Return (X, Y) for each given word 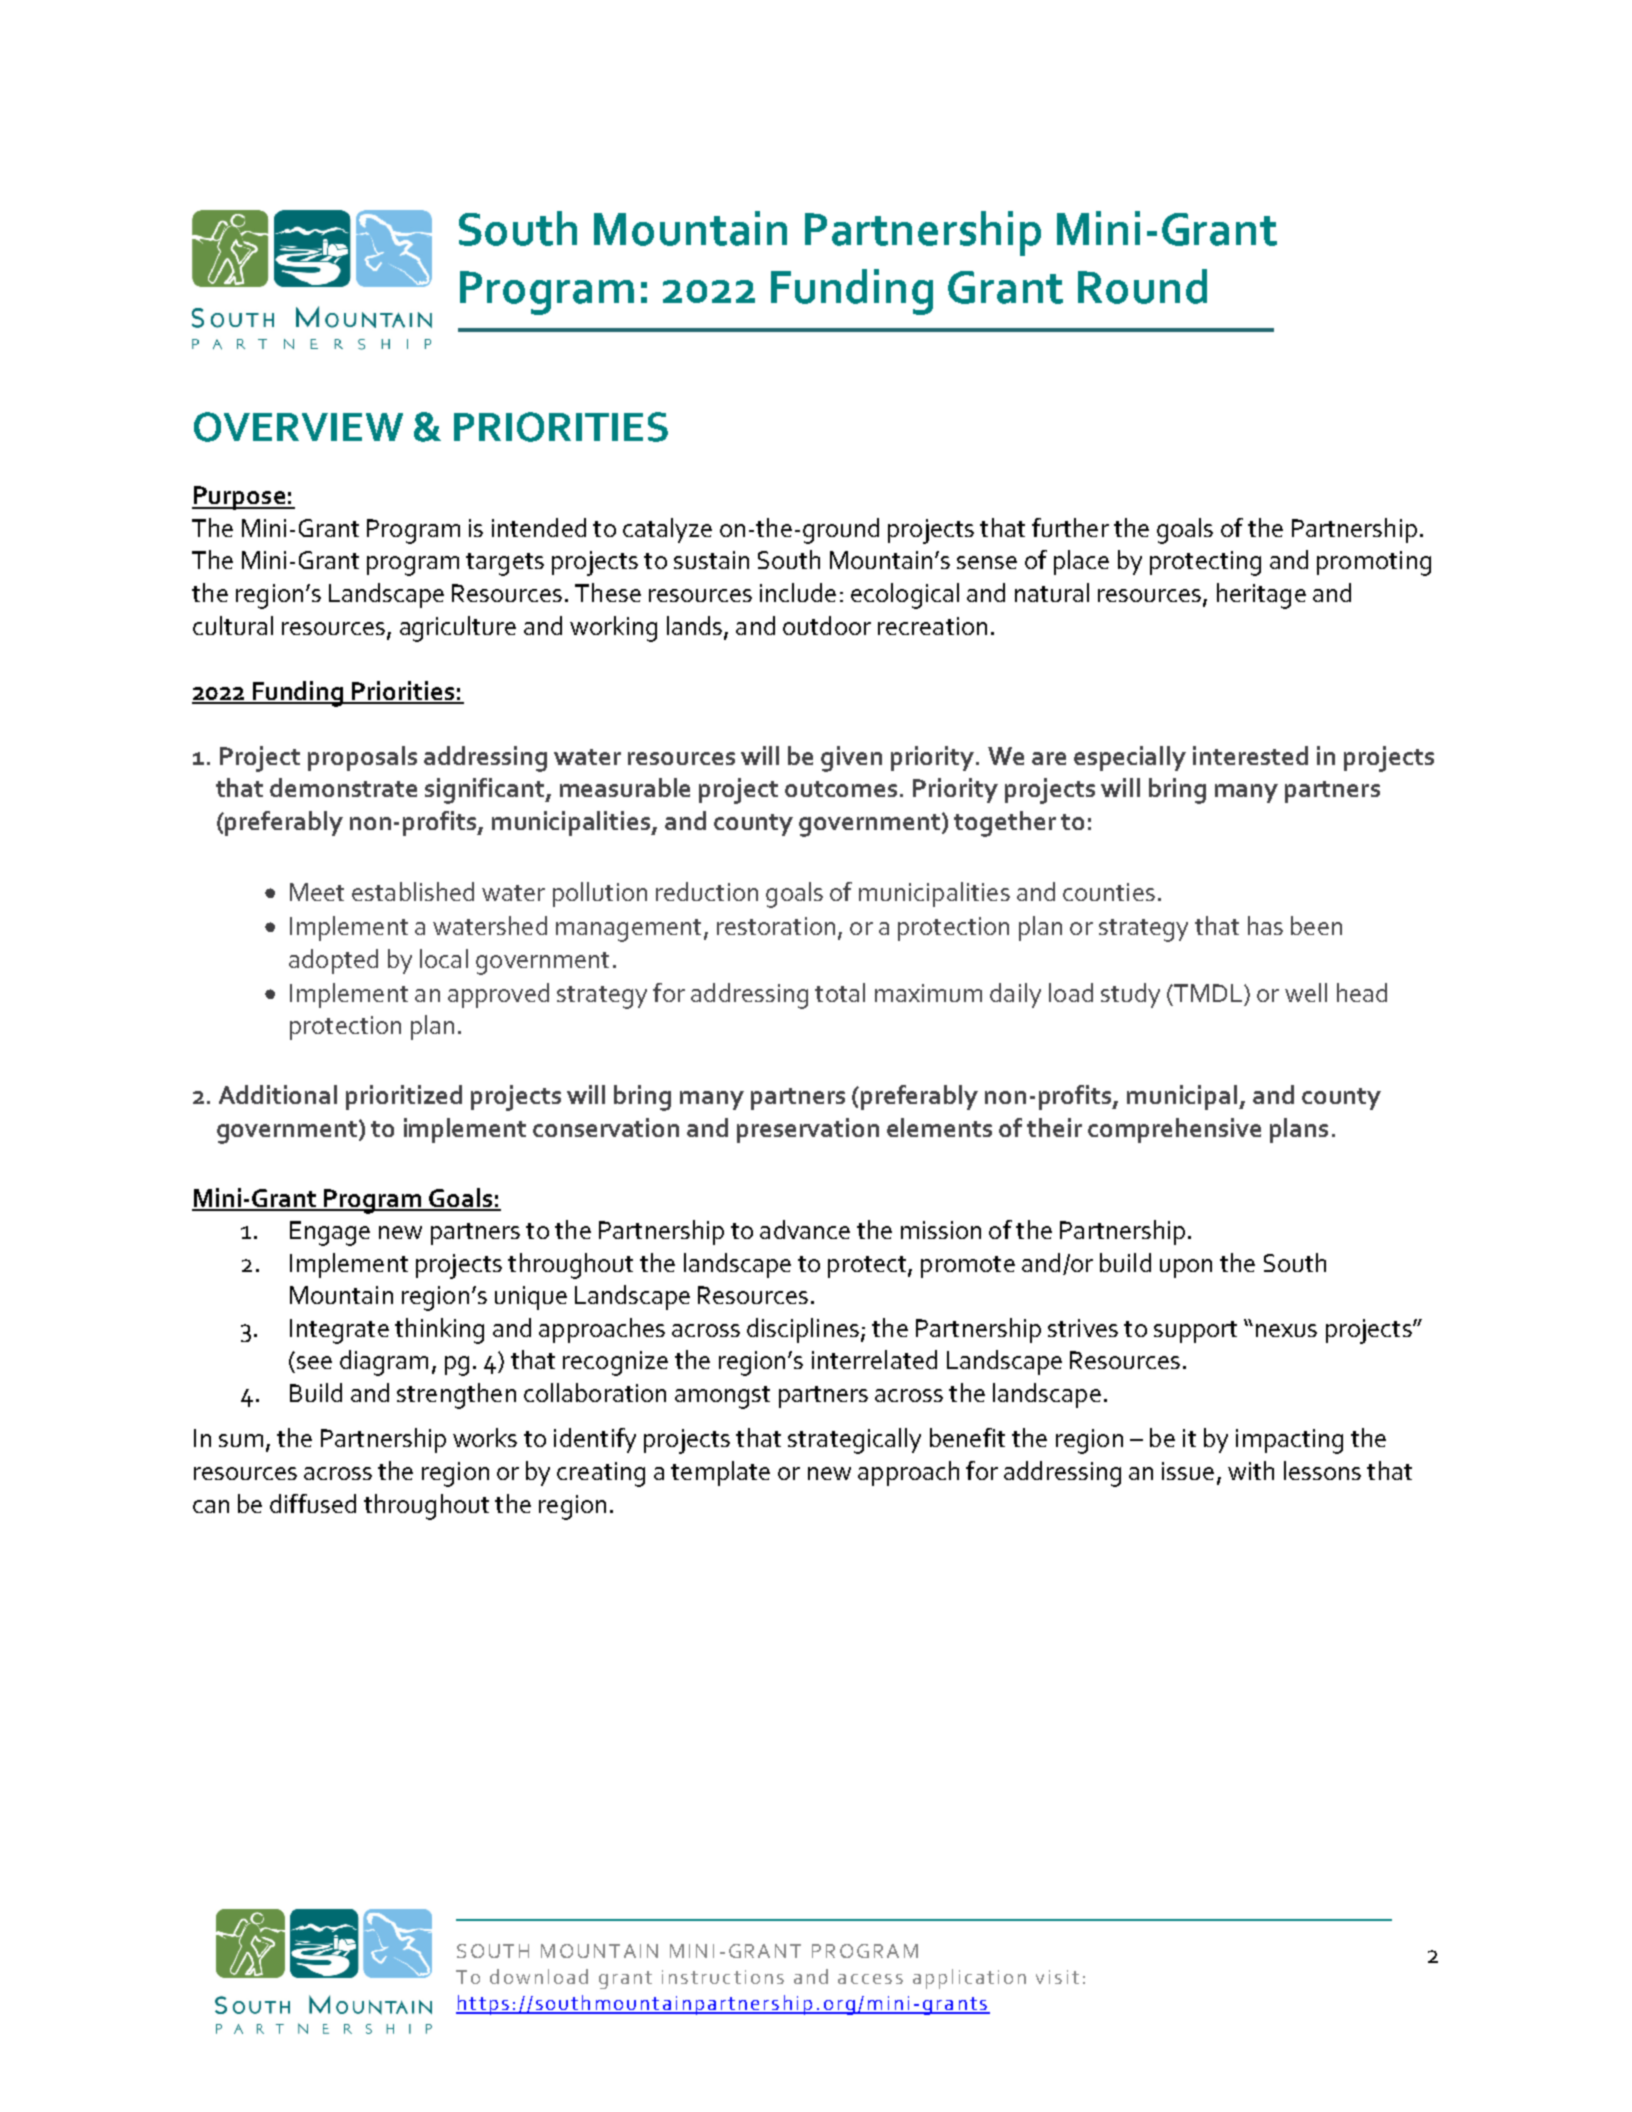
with (1251, 1470)
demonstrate (343, 787)
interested (1250, 755)
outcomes (841, 789)
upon (1186, 1268)
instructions (723, 1977)
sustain (711, 560)
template (720, 1473)
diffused (313, 1503)
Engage (330, 1233)
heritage (1261, 596)
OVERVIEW (298, 427)
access (870, 1979)
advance (805, 1229)
